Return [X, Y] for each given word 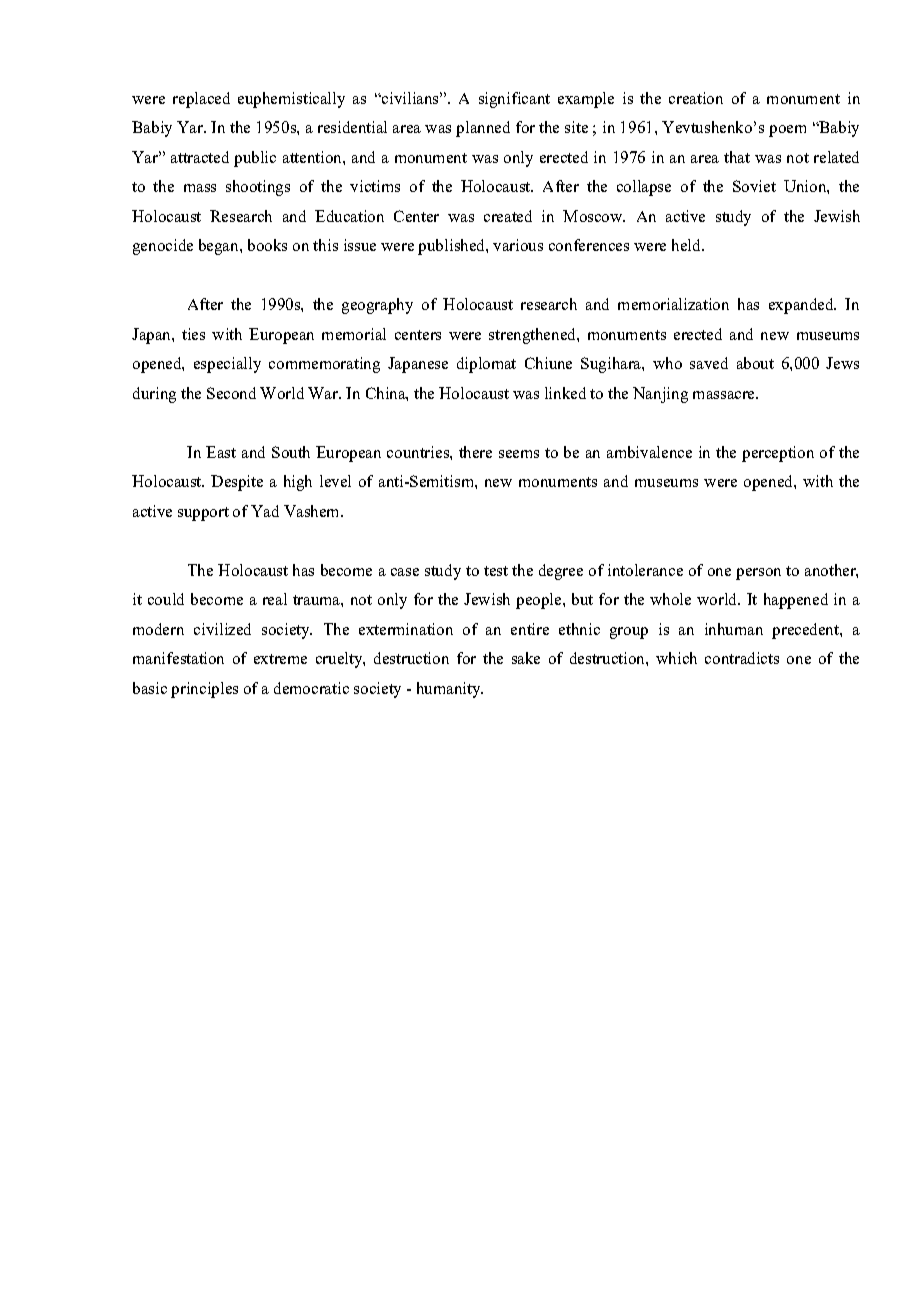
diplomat [486, 365]
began [220, 247]
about [755, 363]
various [518, 245]
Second [231, 393]
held [687, 245]
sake [526, 658]
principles [204, 690]
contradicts [742, 658]
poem [787, 131]
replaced [201, 100]
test [496, 571]
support [203, 514]
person [758, 574]
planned [483, 129]
